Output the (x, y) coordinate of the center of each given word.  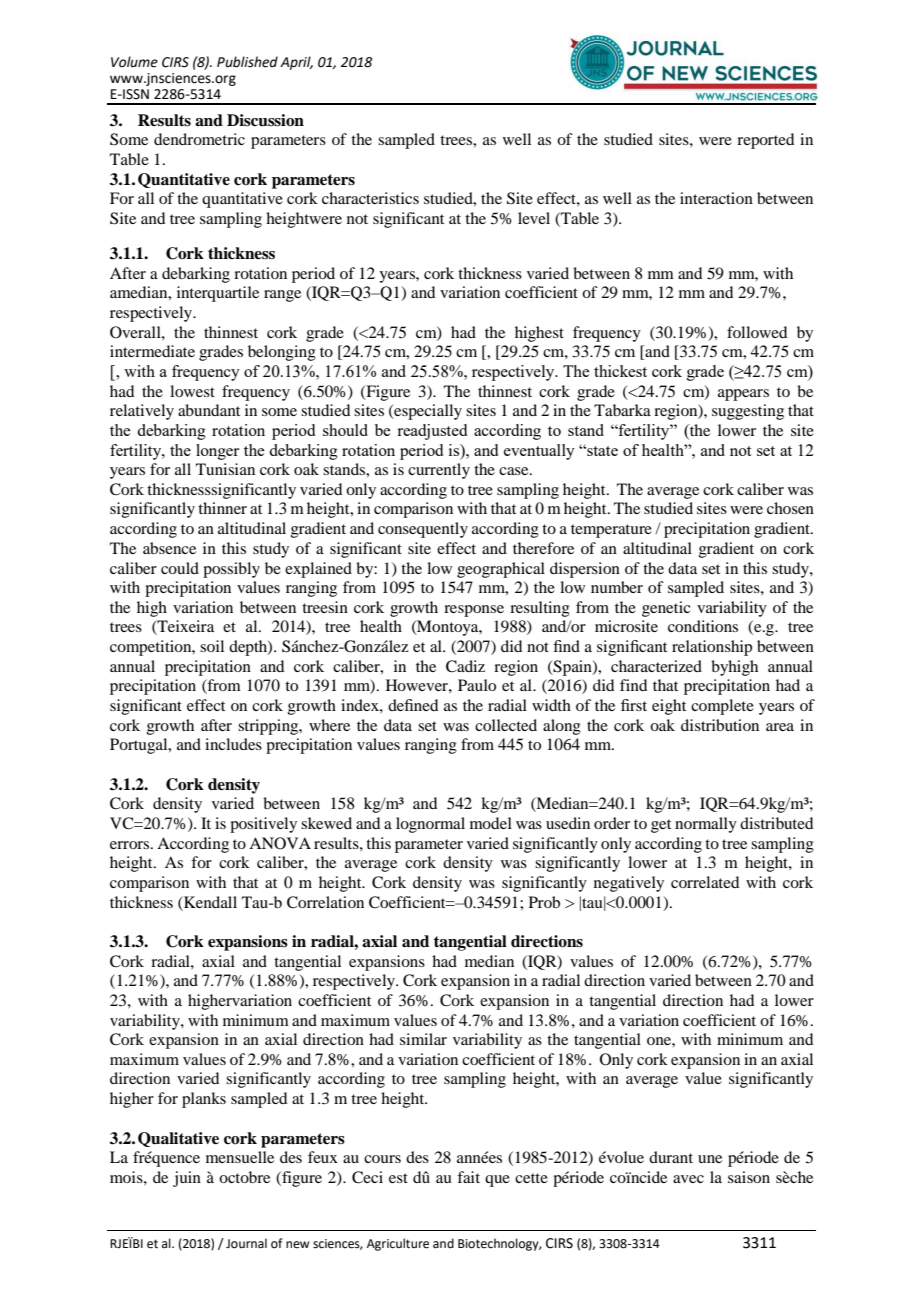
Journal (246, 1243)
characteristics (370, 198)
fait (468, 1177)
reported (765, 141)
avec (688, 1179)
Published (247, 62)
